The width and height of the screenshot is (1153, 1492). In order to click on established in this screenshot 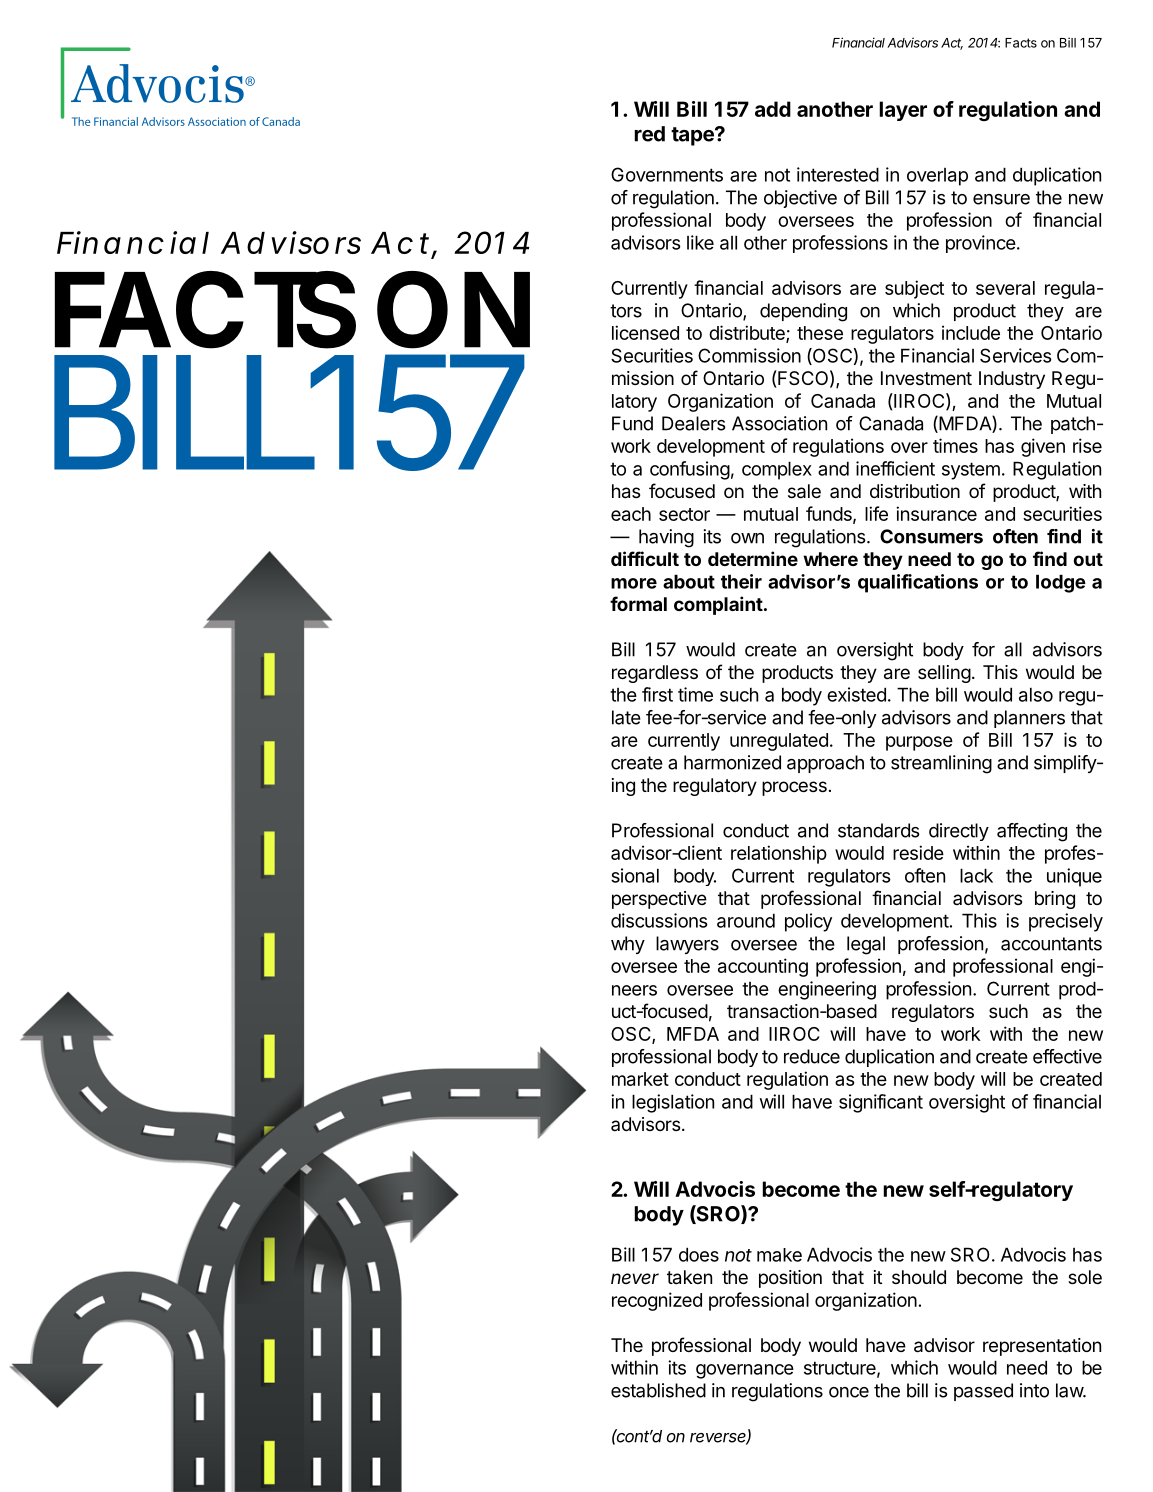, I will do `click(658, 1390)`.
